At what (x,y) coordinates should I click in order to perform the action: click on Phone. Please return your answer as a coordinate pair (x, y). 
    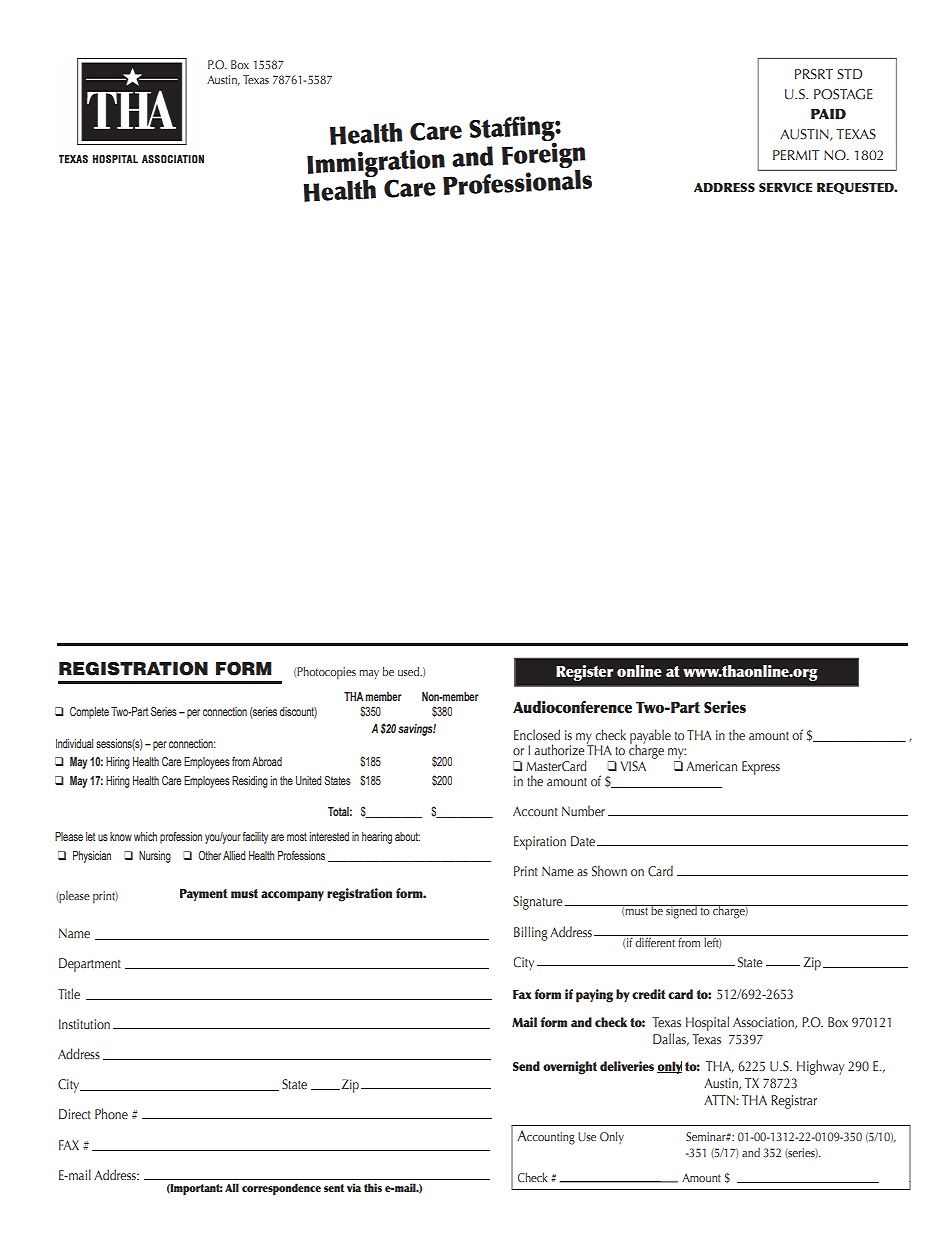
    Looking at the image, I should click on (111, 1113).
